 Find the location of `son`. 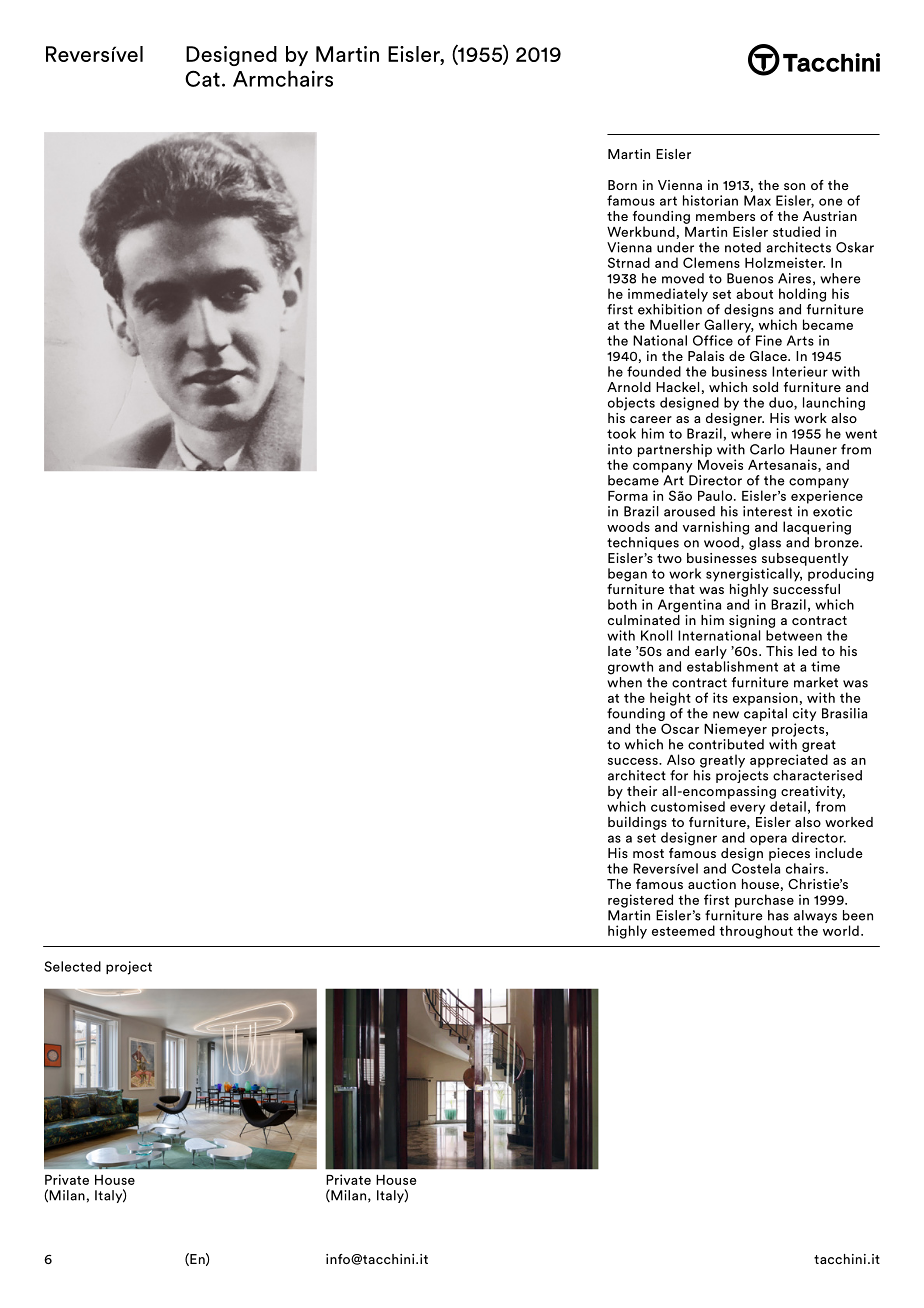

son is located at coordinates (794, 186).
